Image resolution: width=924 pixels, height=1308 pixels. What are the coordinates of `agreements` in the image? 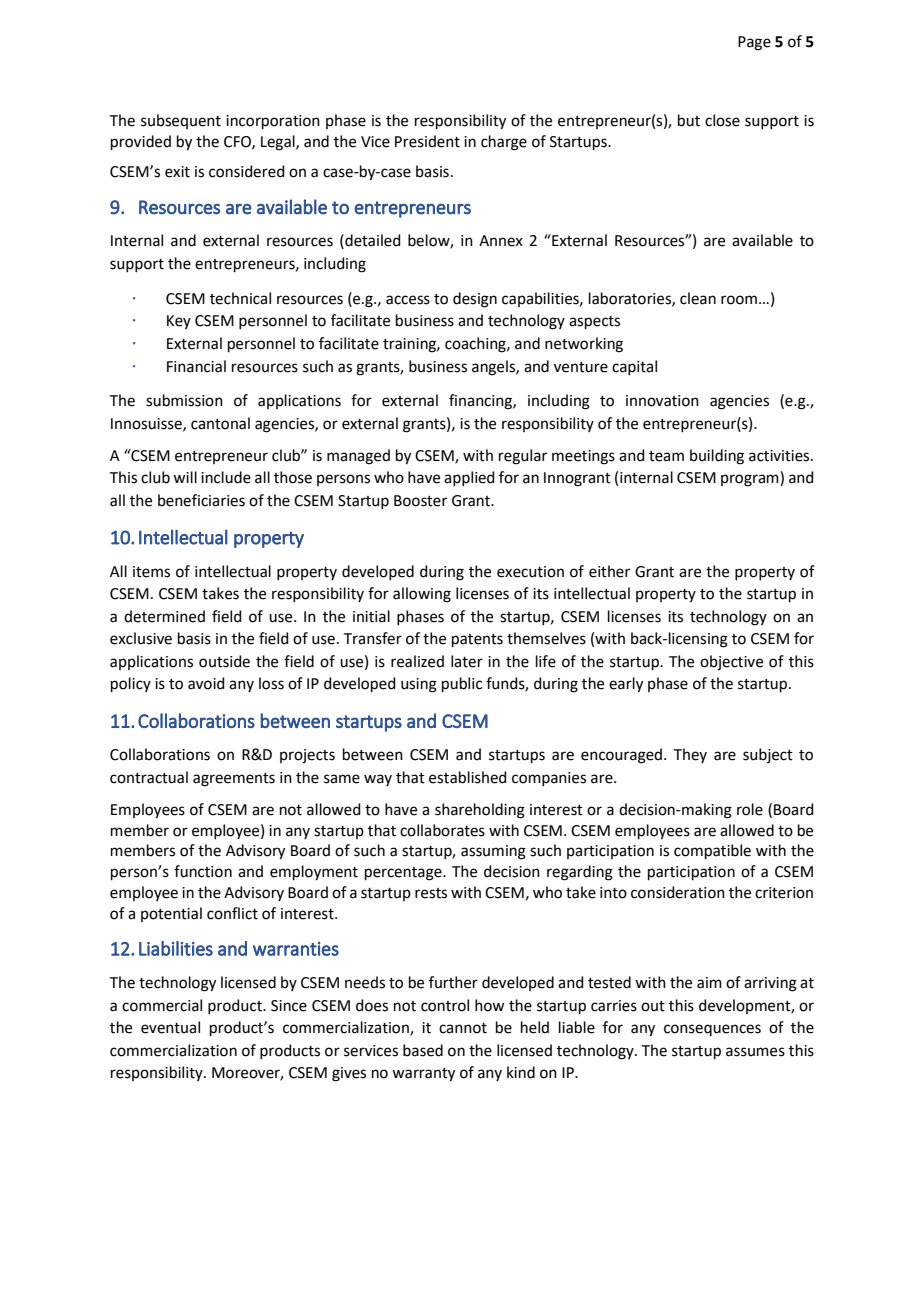 It's located at (234, 780).
